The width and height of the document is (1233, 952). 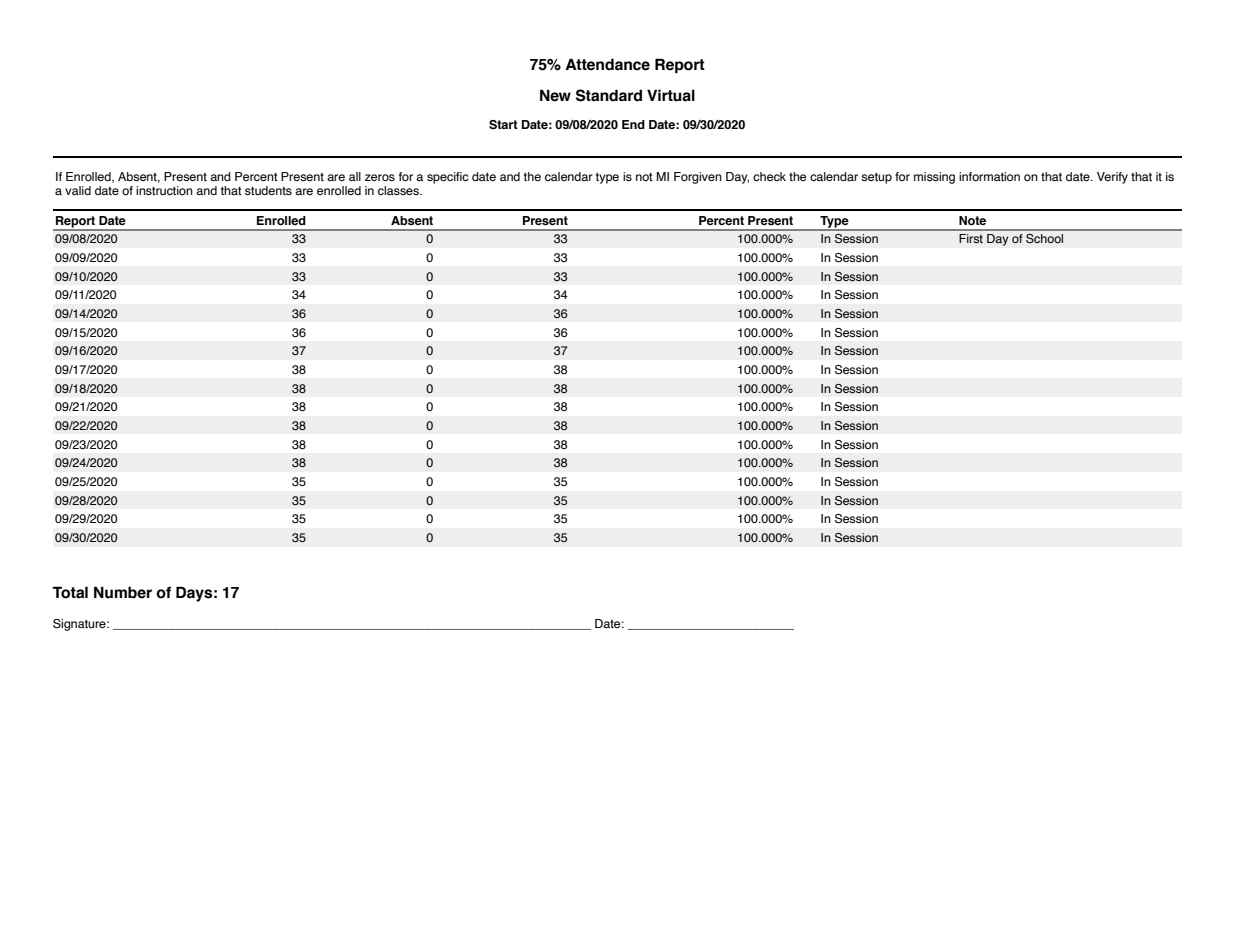 What do you see at coordinates (164, 190) in the document?
I see `instruction` at bounding box center [164, 190].
